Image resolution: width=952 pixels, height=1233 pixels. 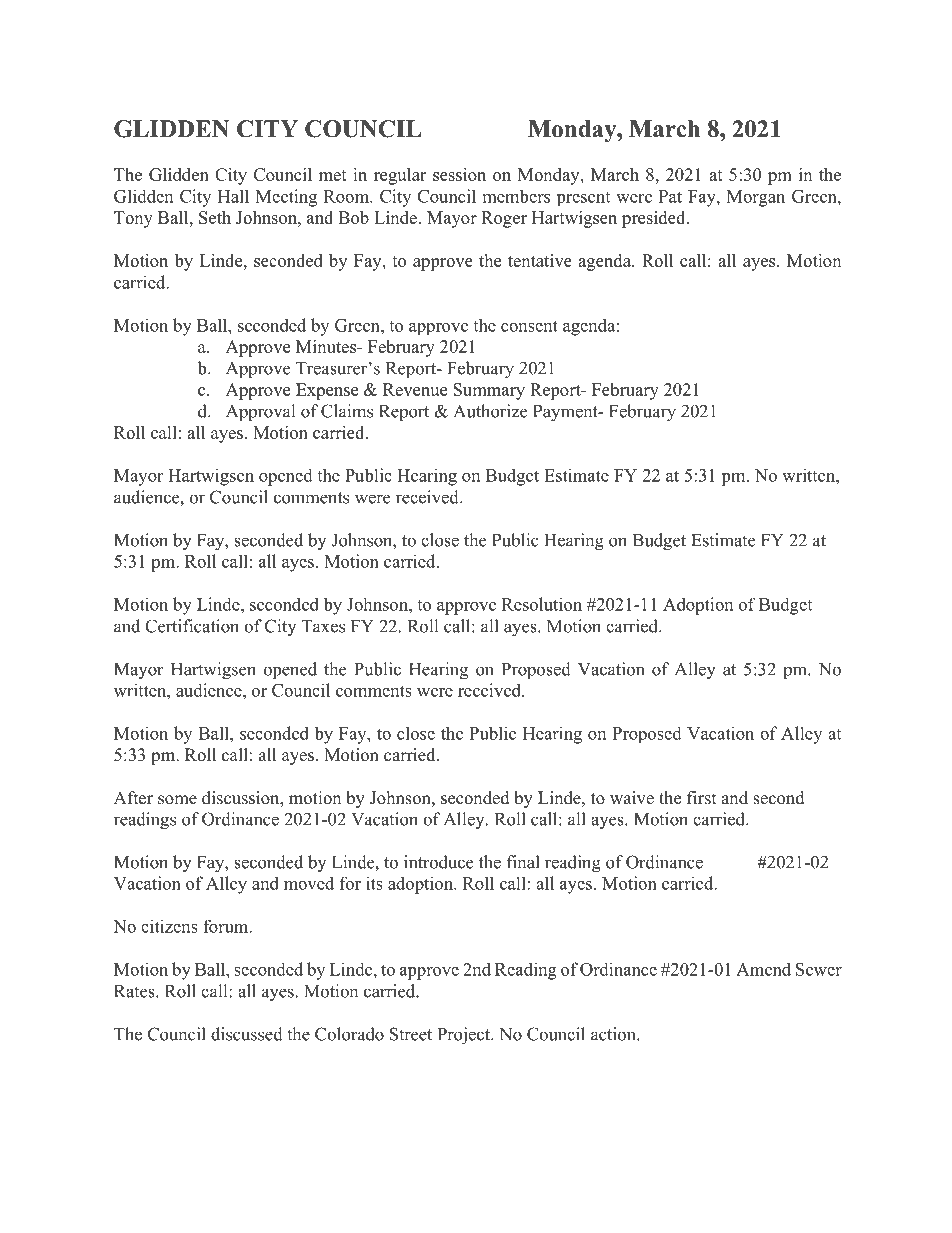 What do you see at coordinates (516, 196) in the image?
I see `members` at bounding box center [516, 196].
